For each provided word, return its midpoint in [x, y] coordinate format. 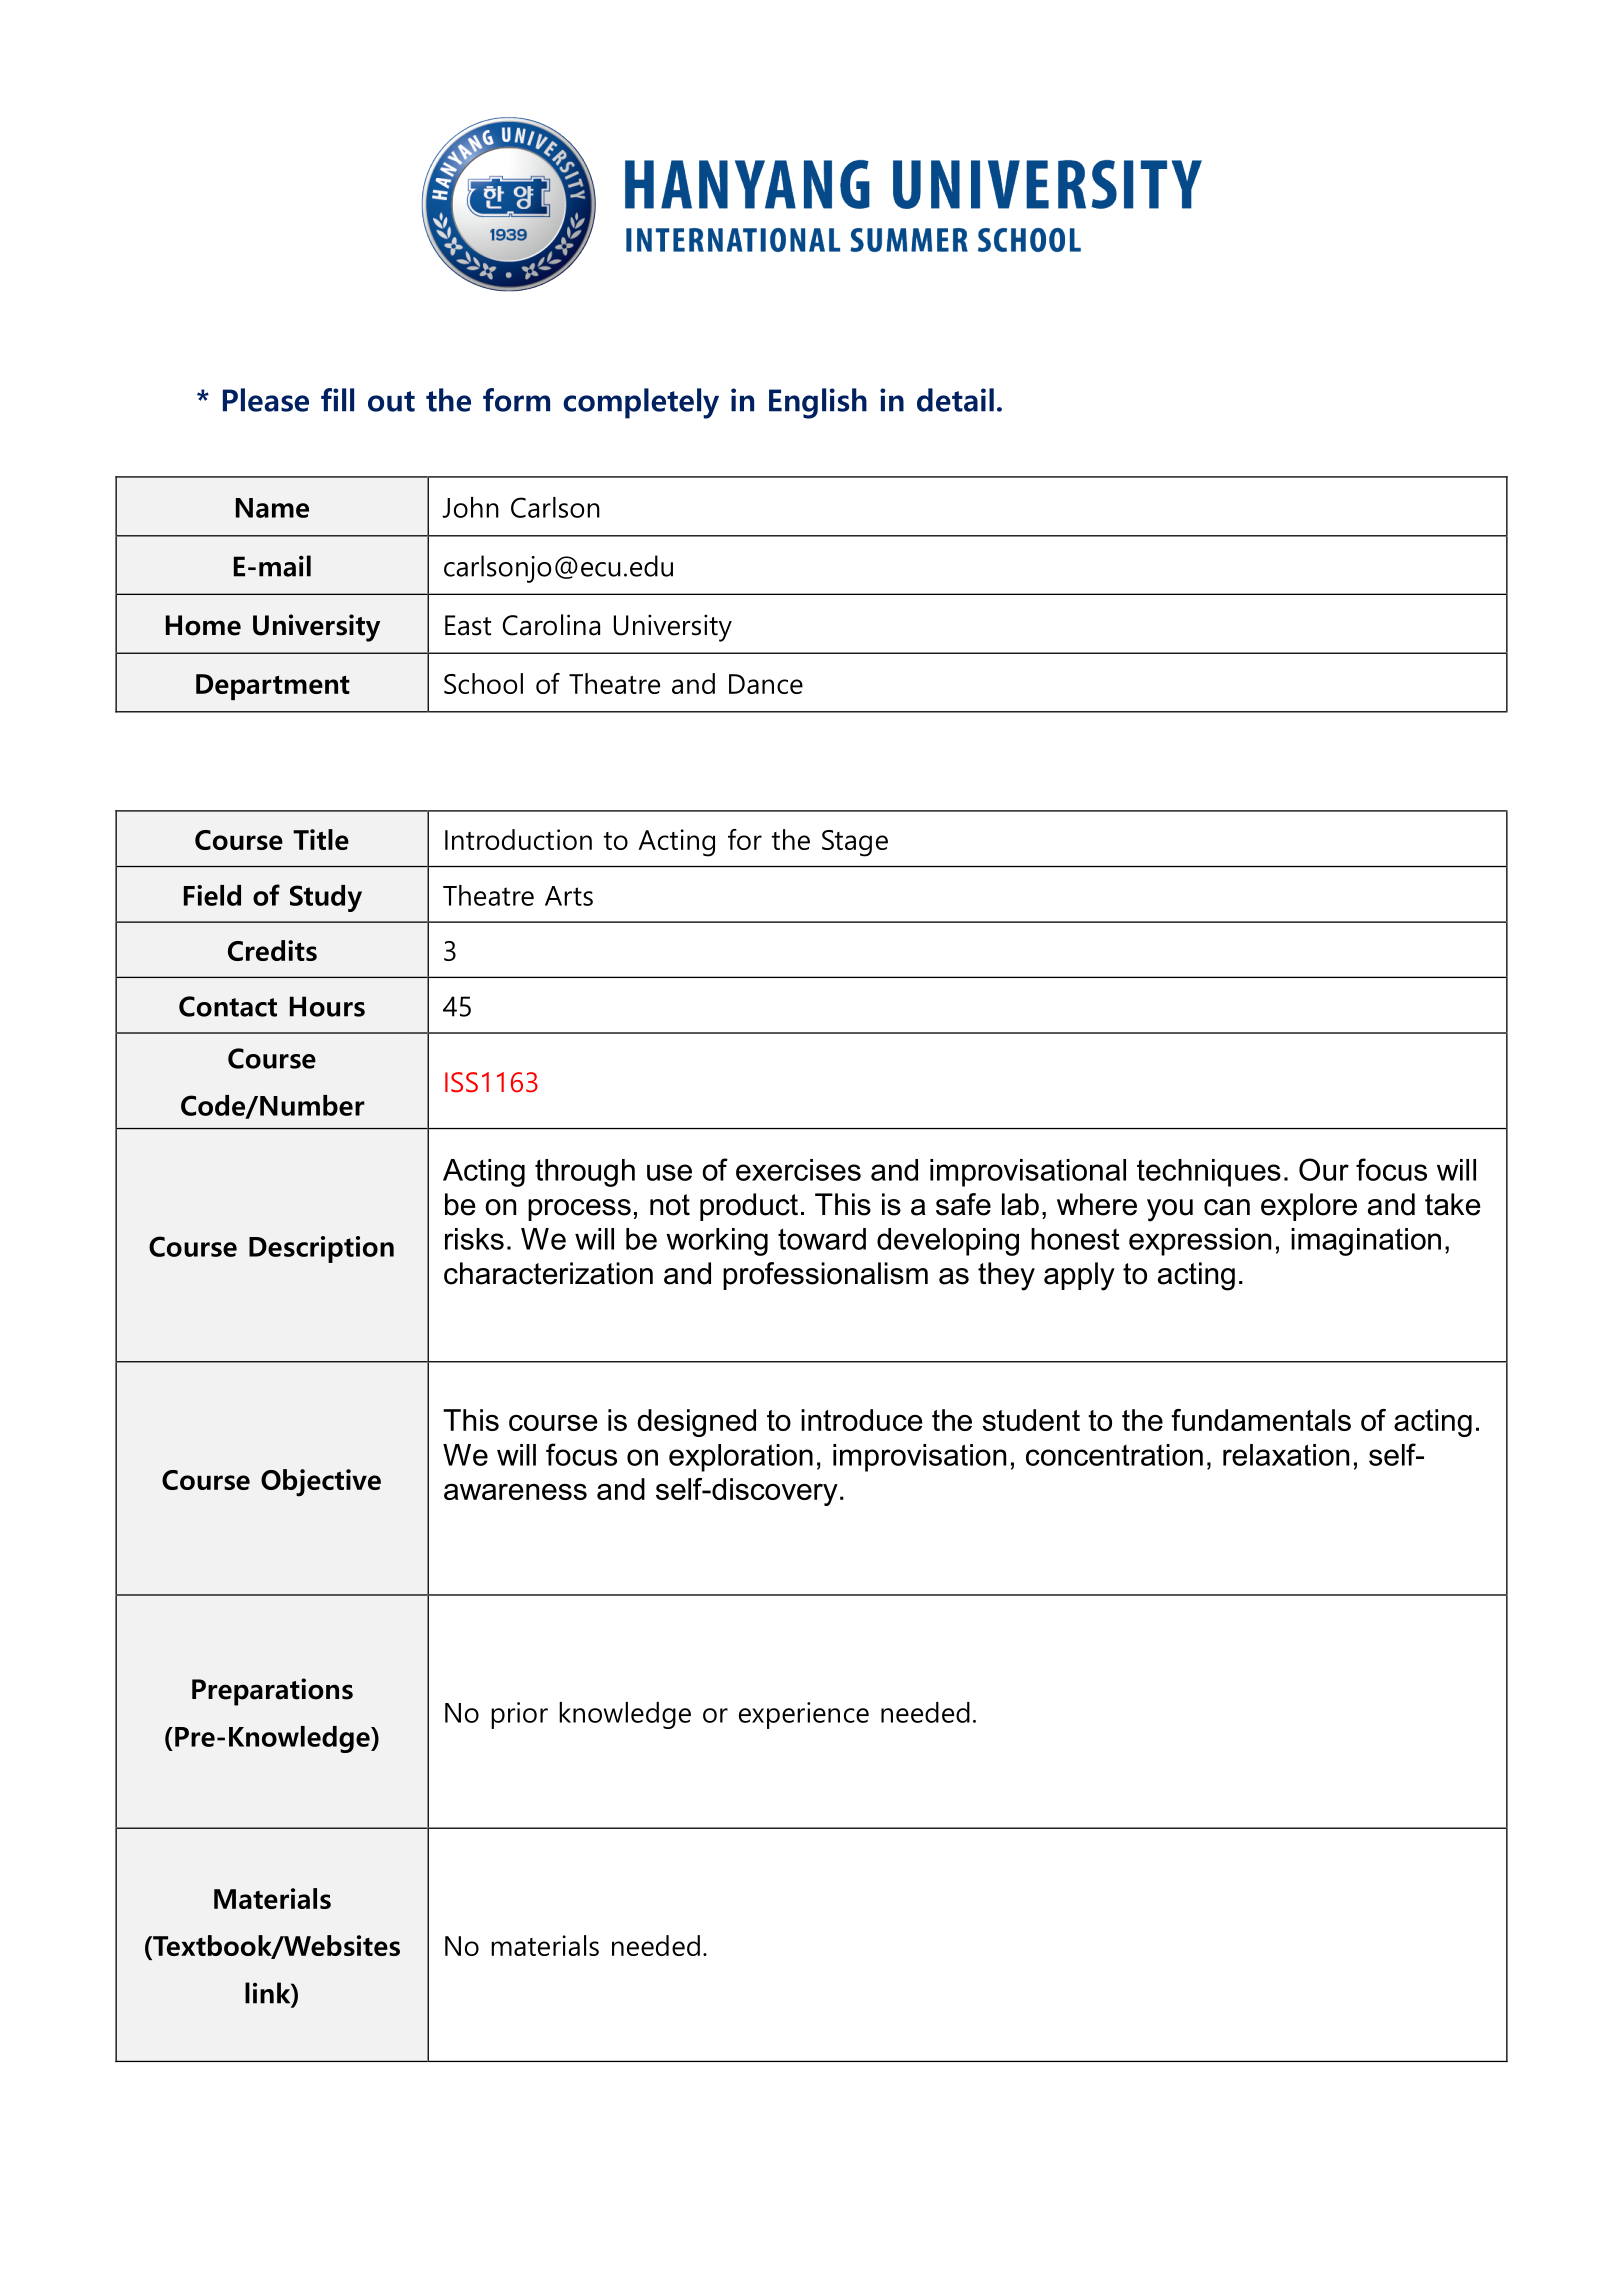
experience [804, 1715]
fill [337, 400]
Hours [327, 1006]
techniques [1209, 1173]
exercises [798, 1170]
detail [955, 400]
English [818, 403]
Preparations [272, 1692]
